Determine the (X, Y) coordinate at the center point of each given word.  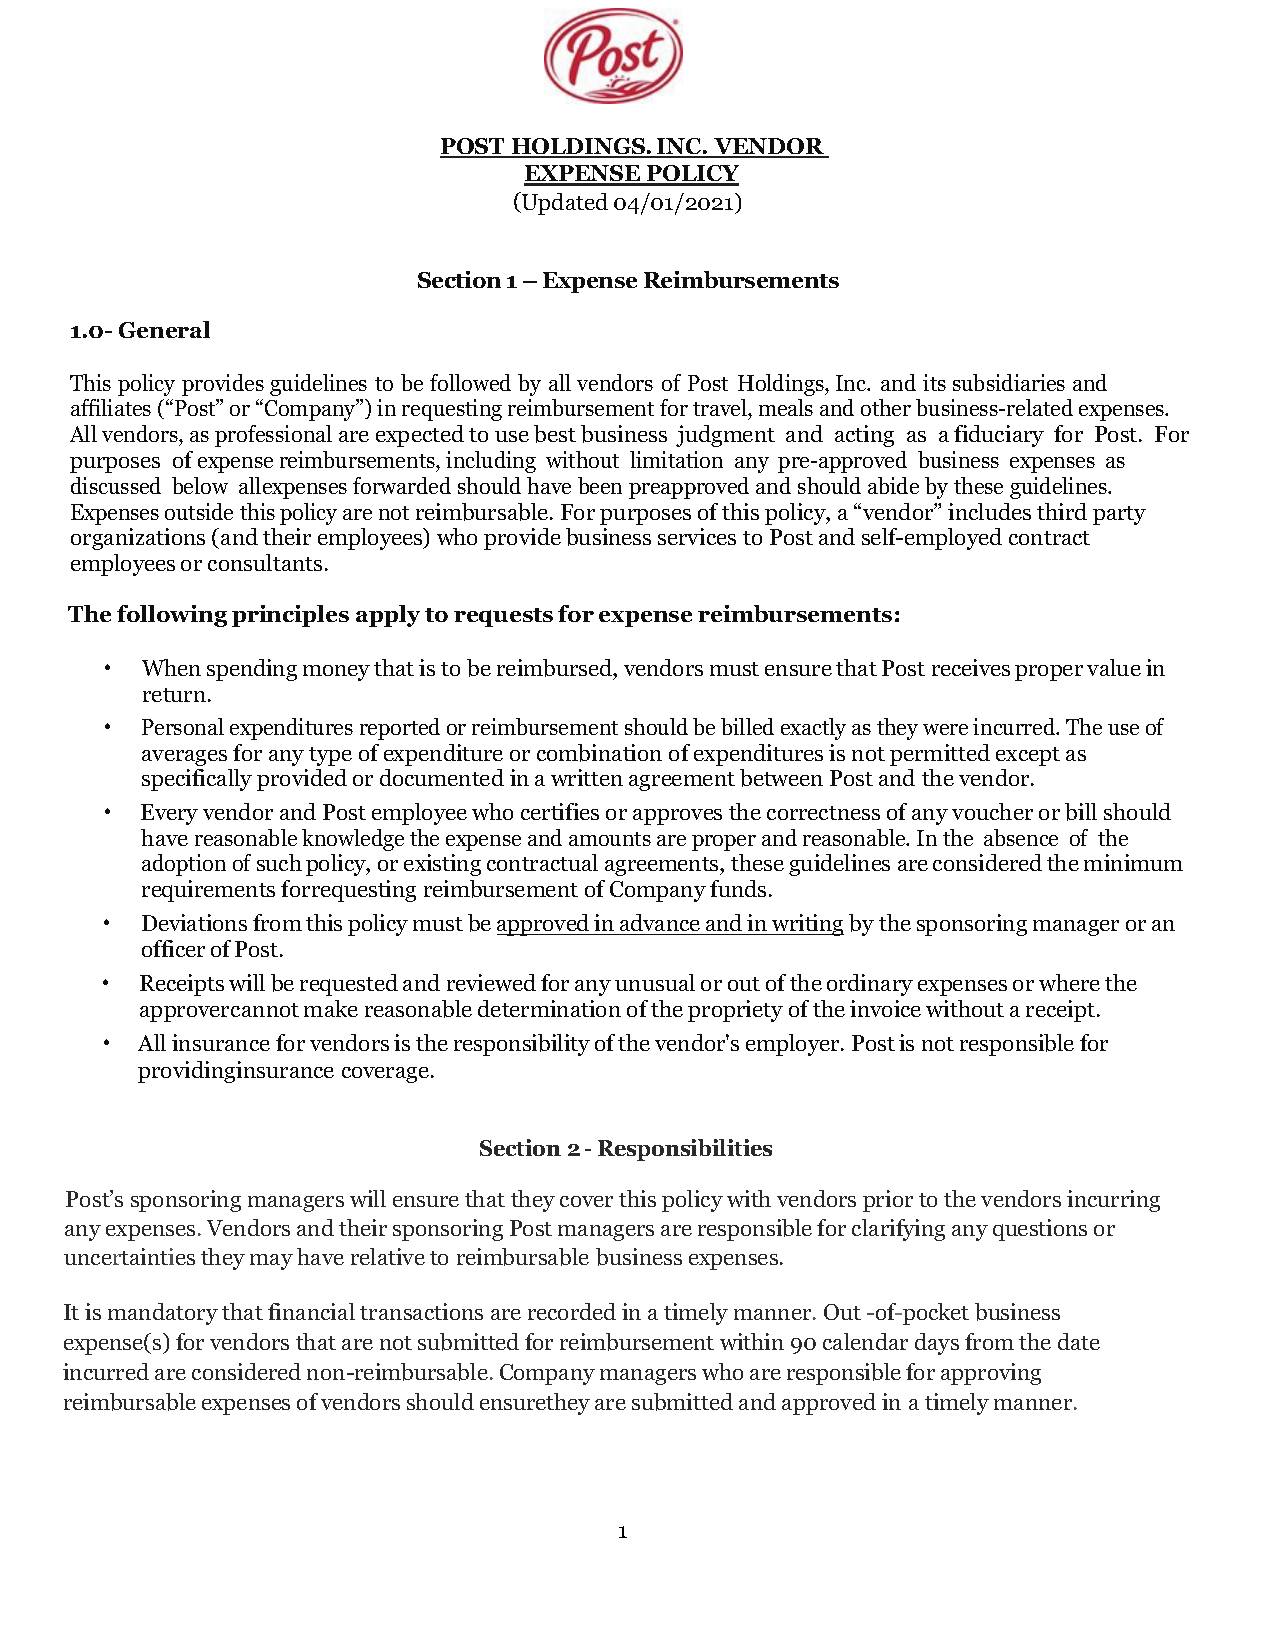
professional (273, 436)
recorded (572, 1311)
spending (252, 670)
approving (991, 1374)
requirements (208, 891)
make (331, 1008)
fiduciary (999, 436)
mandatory (163, 1314)
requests (503, 617)
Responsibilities (685, 1150)
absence (1021, 837)
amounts (610, 839)
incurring (1113, 1201)
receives (971, 667)
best (555, 434)
